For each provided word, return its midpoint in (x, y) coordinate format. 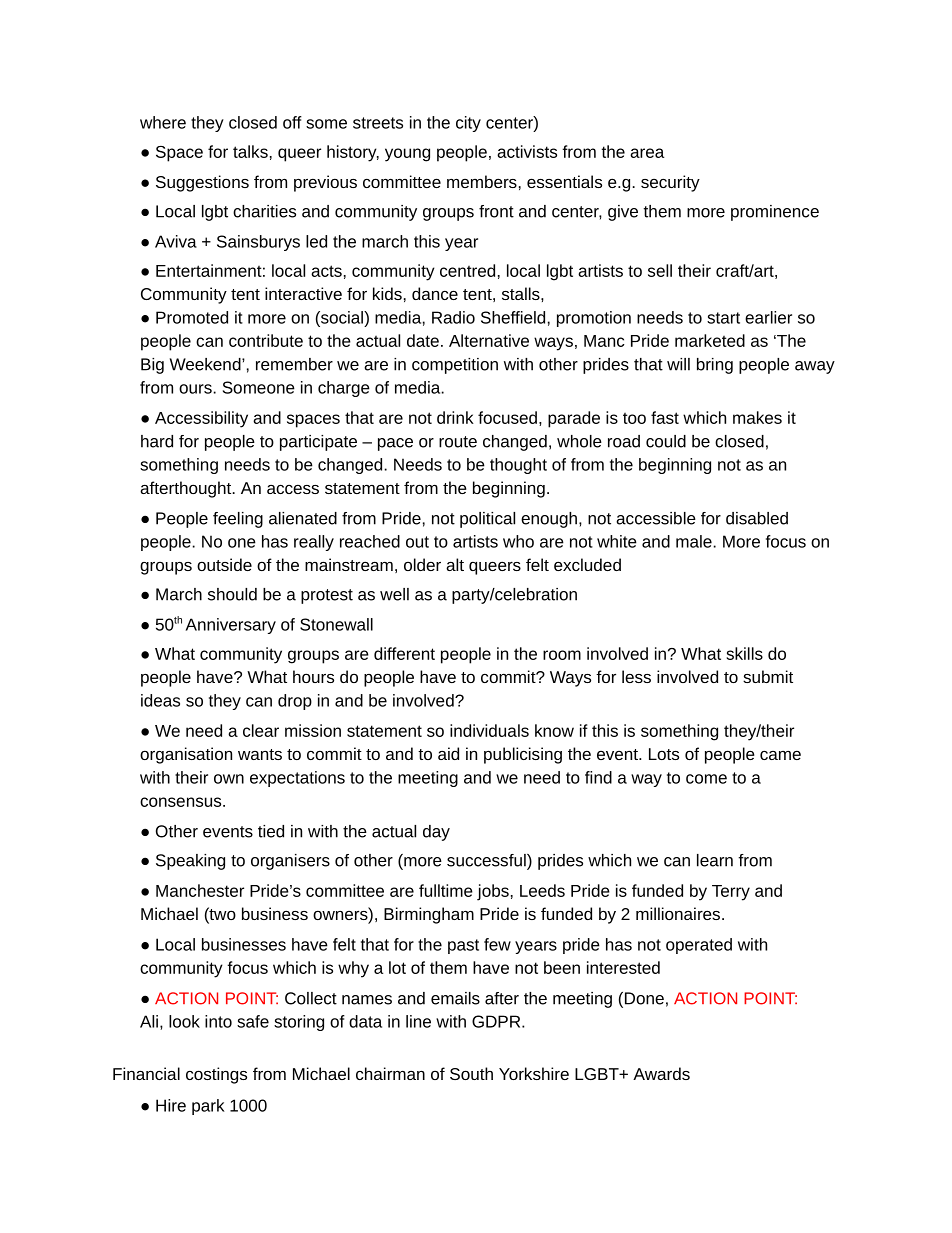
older (422, 564)
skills (744, 653)
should (232, 594)
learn (715, 860)
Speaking (190, 862)
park (208, 1107)
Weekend (206, 364)
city (468, 124)
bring (715, 366)
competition (455, 366)
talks (250, 151)
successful (487, 861)
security (670, 183)
